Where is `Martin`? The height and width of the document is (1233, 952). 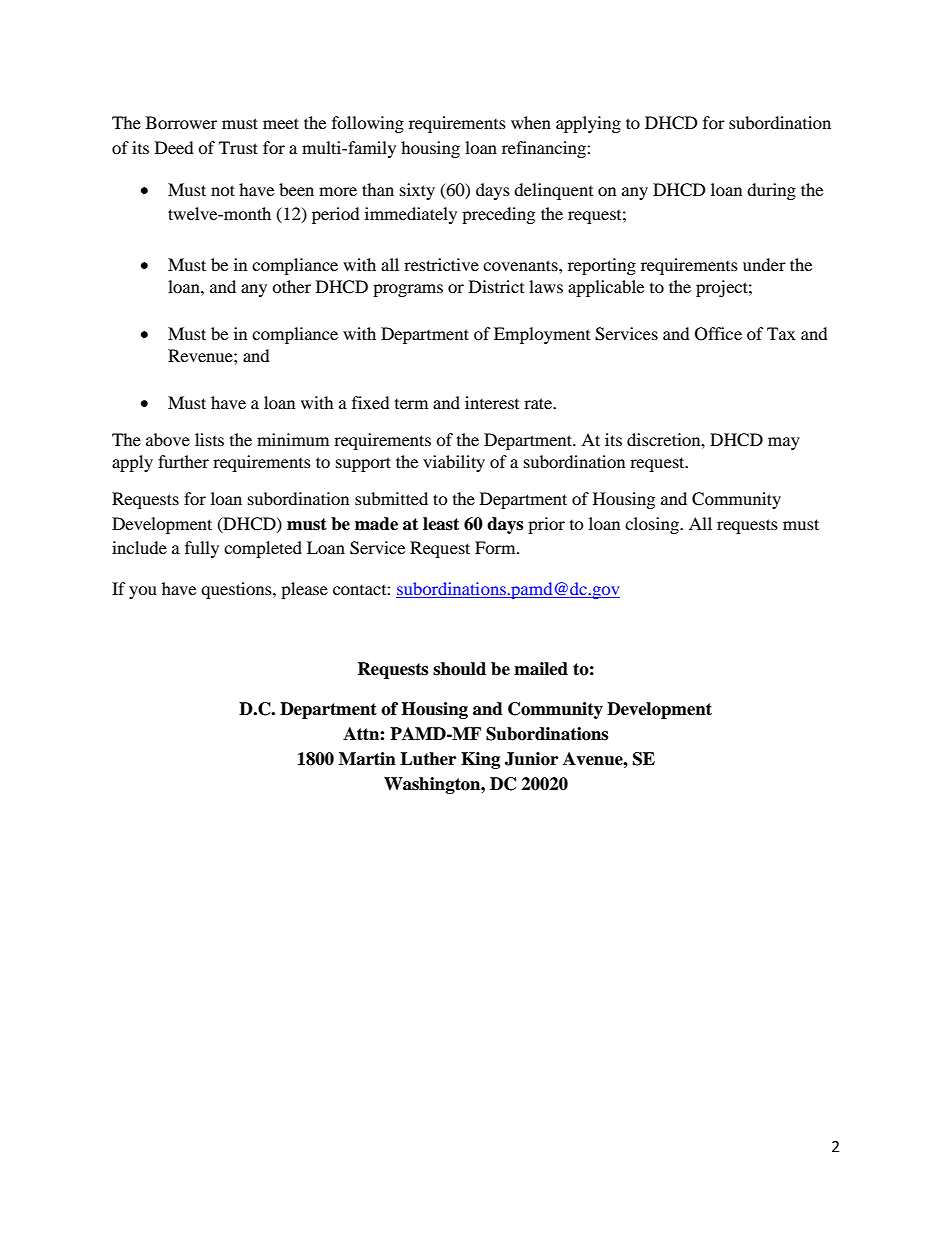 Martin is located at coordinates (367, 759).
